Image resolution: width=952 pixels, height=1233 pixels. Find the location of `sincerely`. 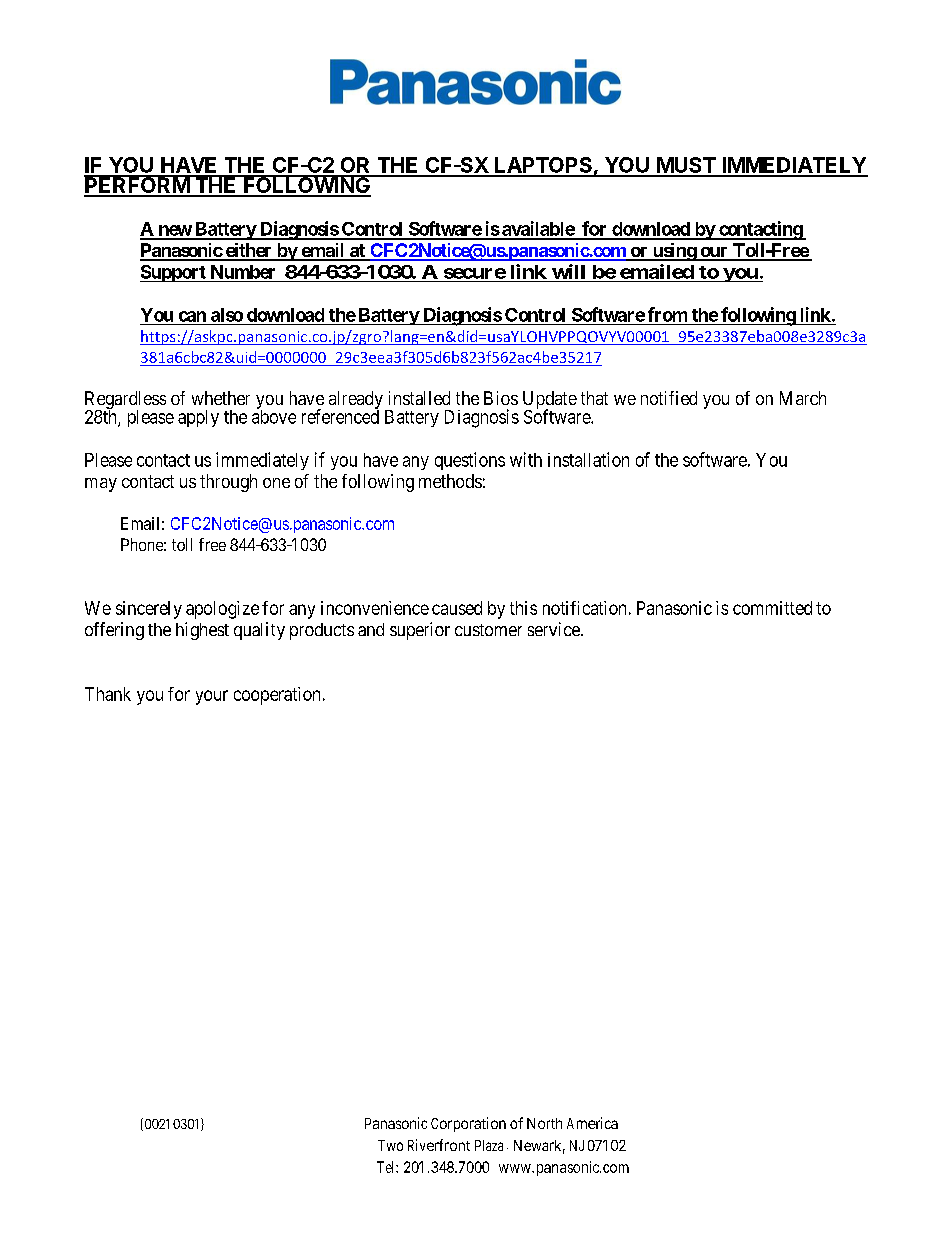

sincerely is located at coordinates (149, 610).
